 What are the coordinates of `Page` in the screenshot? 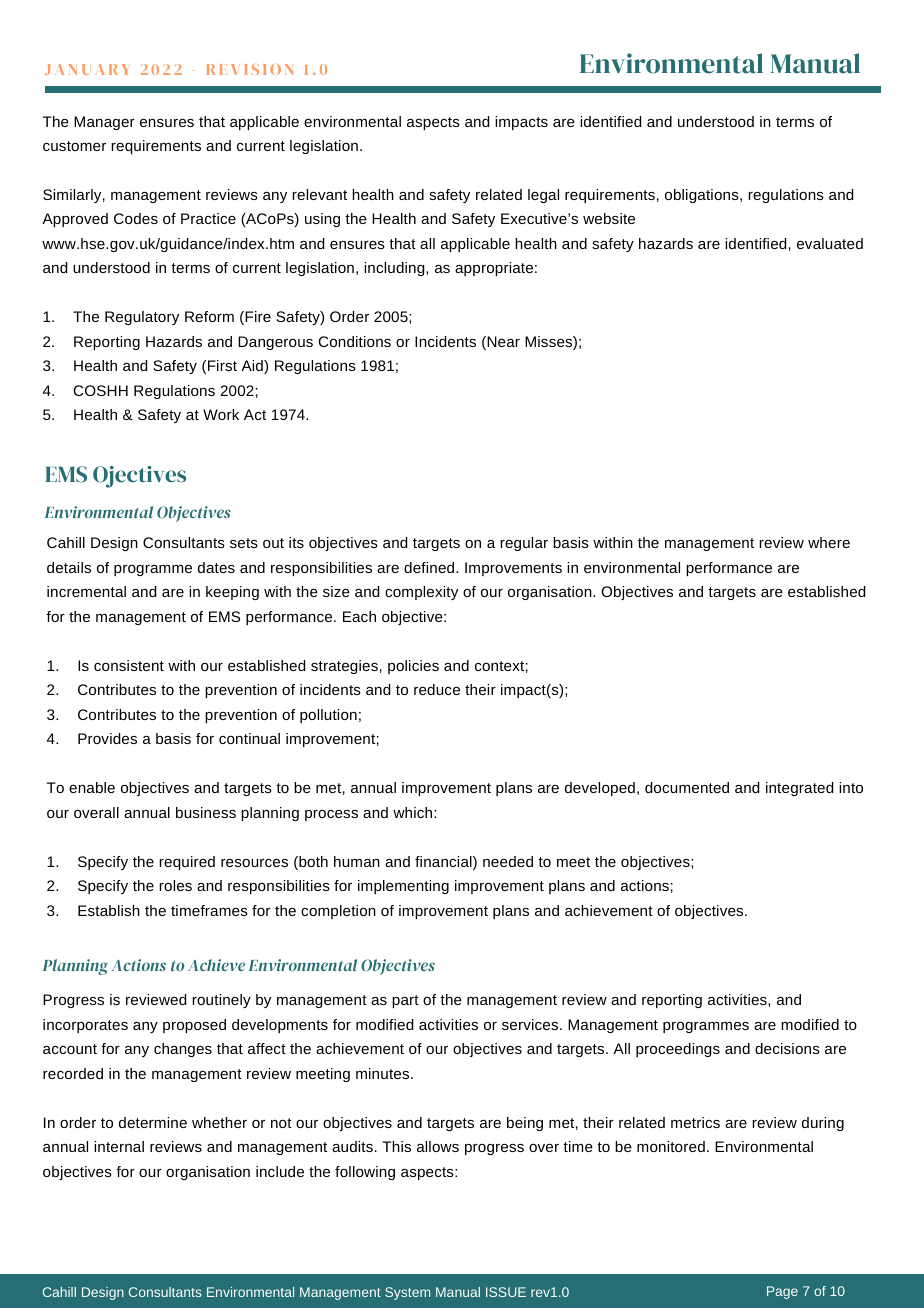 It's located at (782, 1292).
